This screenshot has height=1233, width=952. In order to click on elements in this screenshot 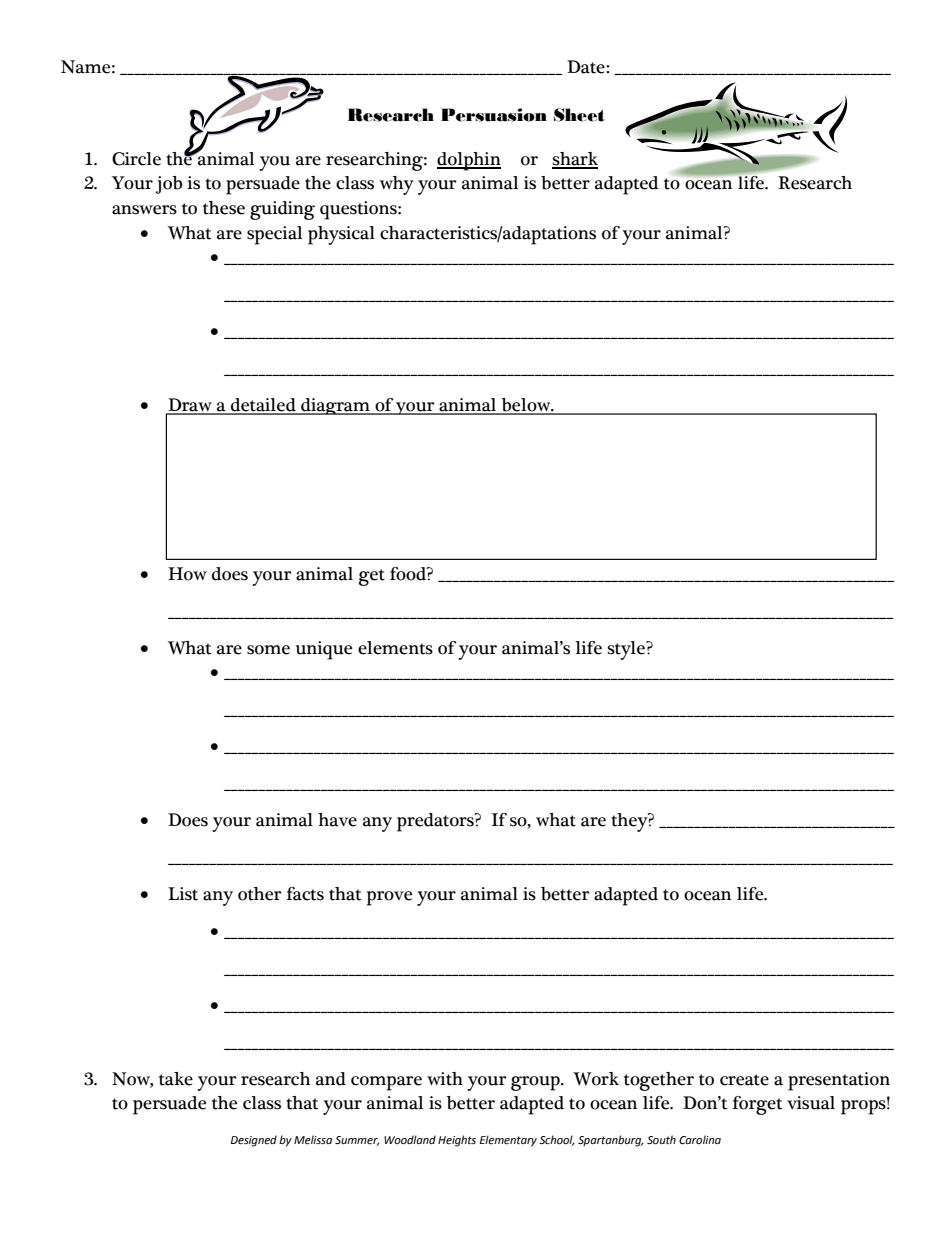, I will do `click(395, 648)`.
